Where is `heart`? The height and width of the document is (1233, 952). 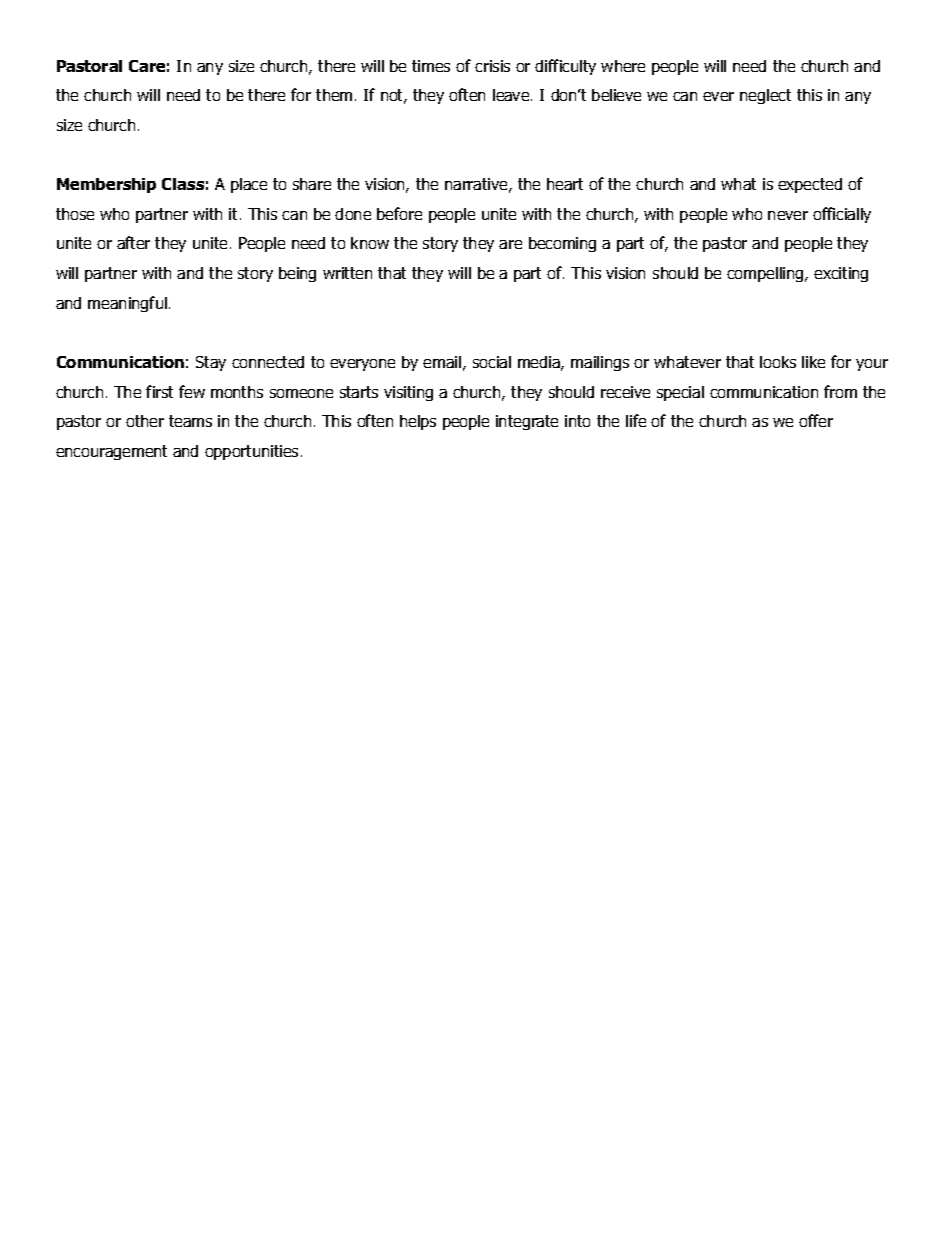 heart is located at coordinates (565, 184).
